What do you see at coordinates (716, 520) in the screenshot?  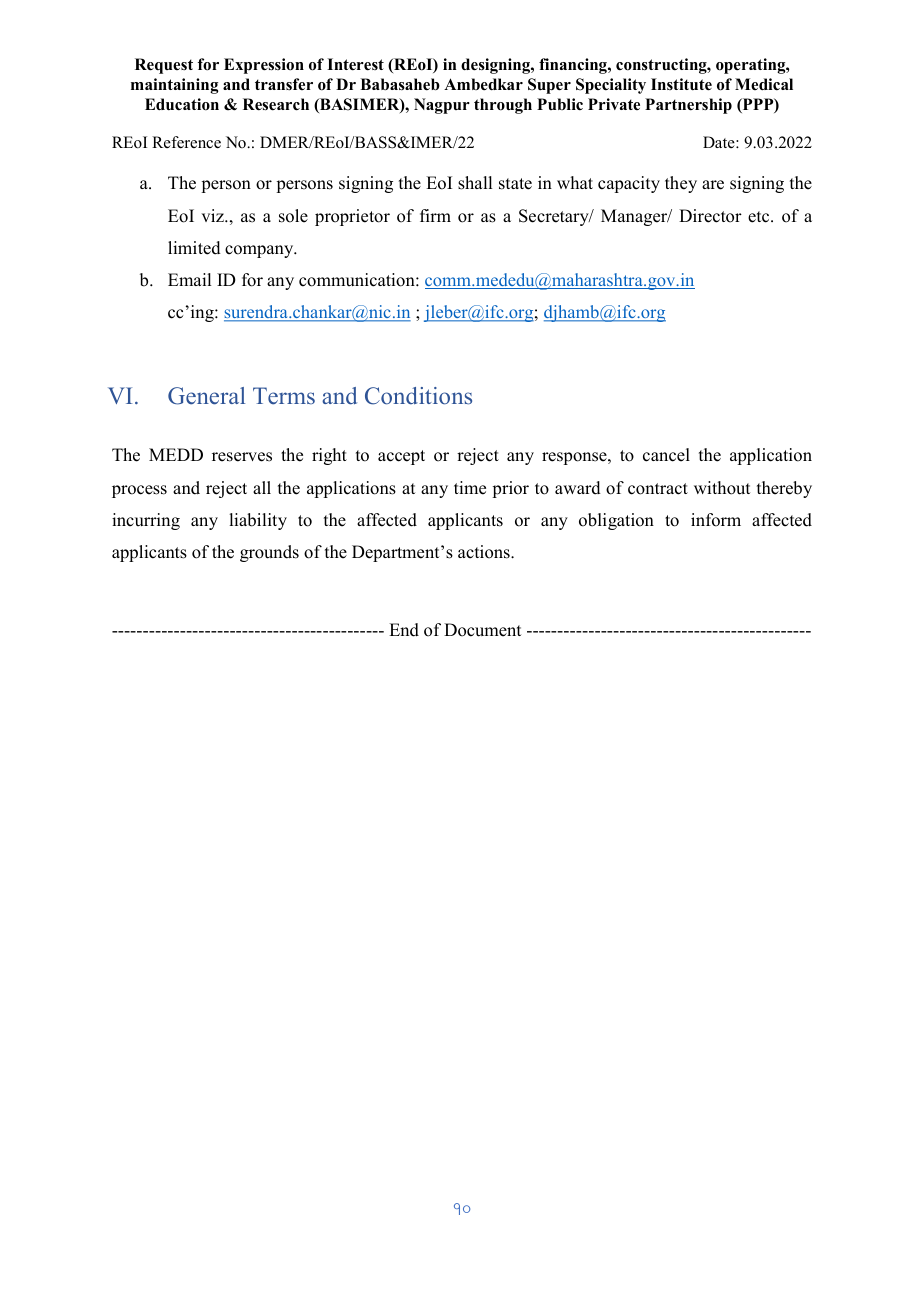 I see `inform` at bounding box center [716, 520].
